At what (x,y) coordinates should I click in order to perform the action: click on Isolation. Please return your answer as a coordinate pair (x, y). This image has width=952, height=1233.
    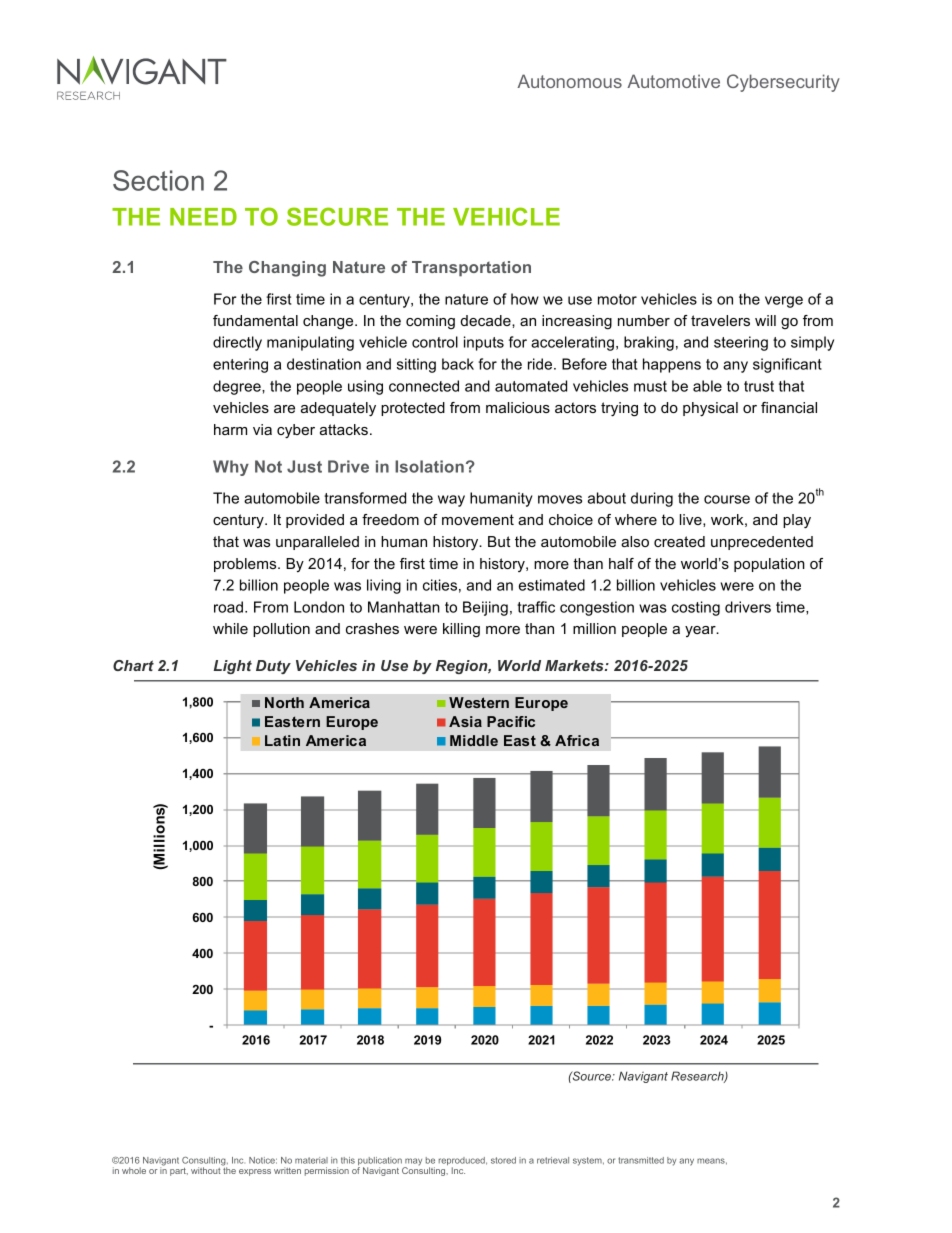
    Looking at the image, I should click on (429, 466).
